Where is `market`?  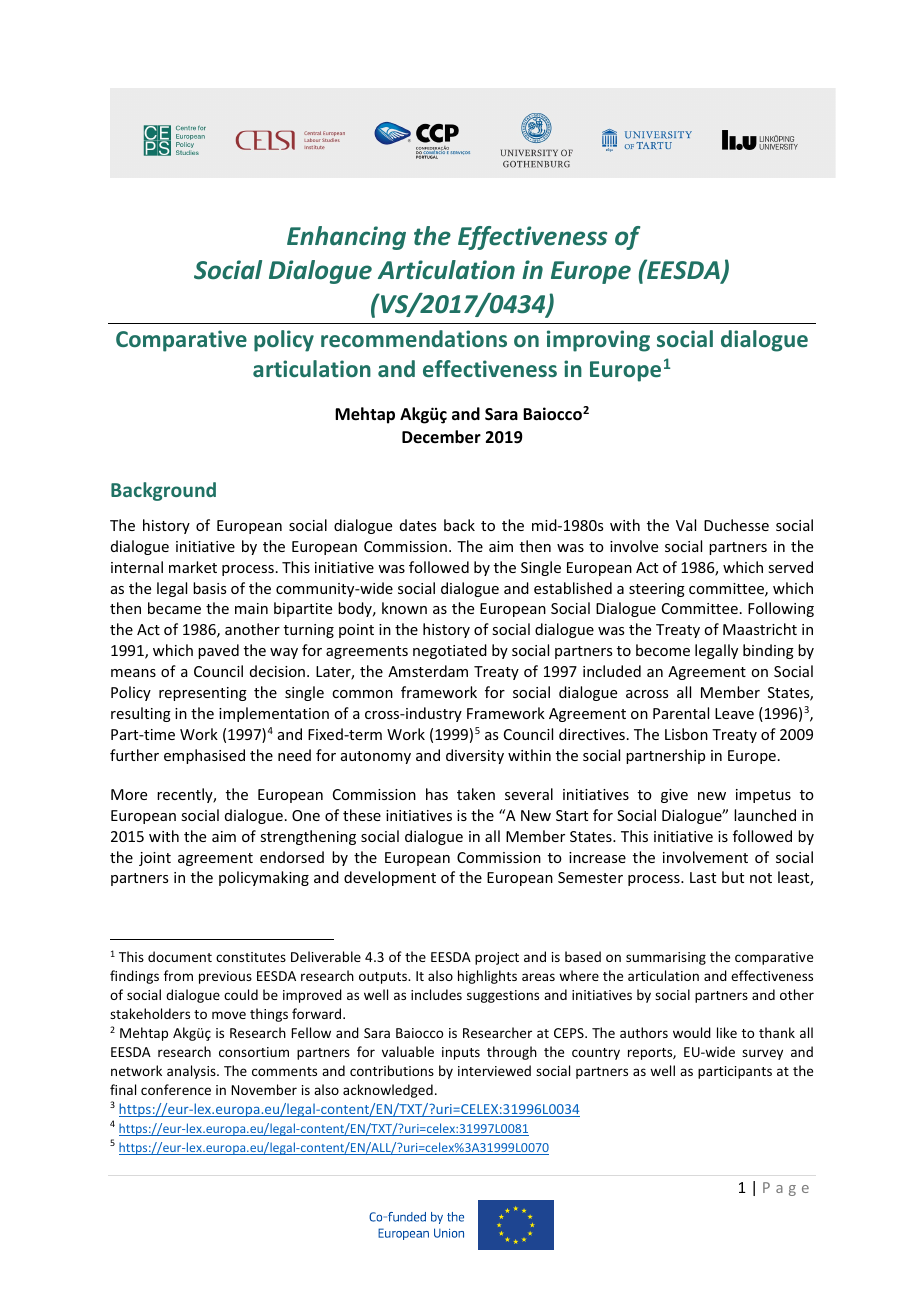 market is located at coordinates (193, 567).
